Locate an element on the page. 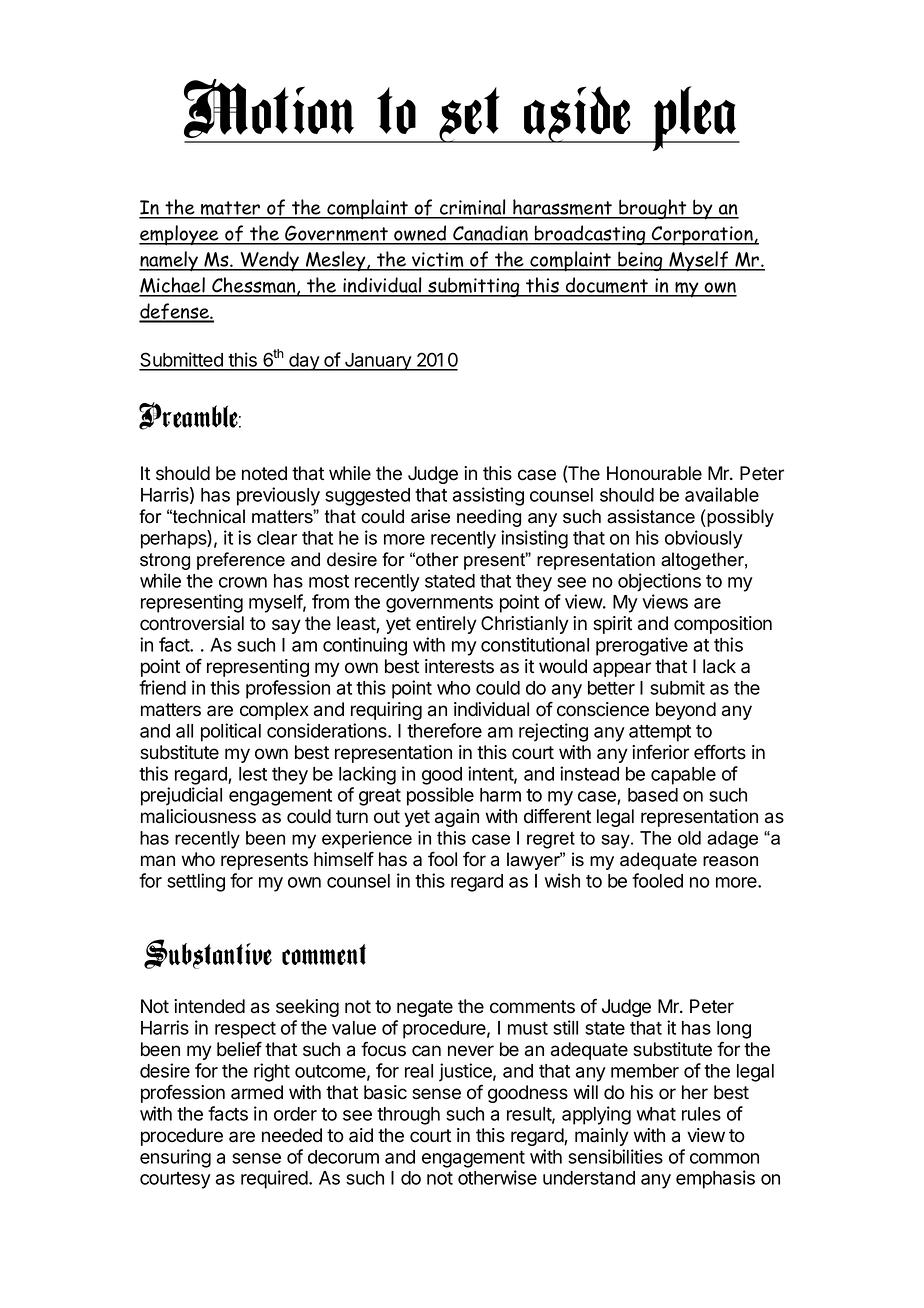  through is located at coordinates (408, 1116).
